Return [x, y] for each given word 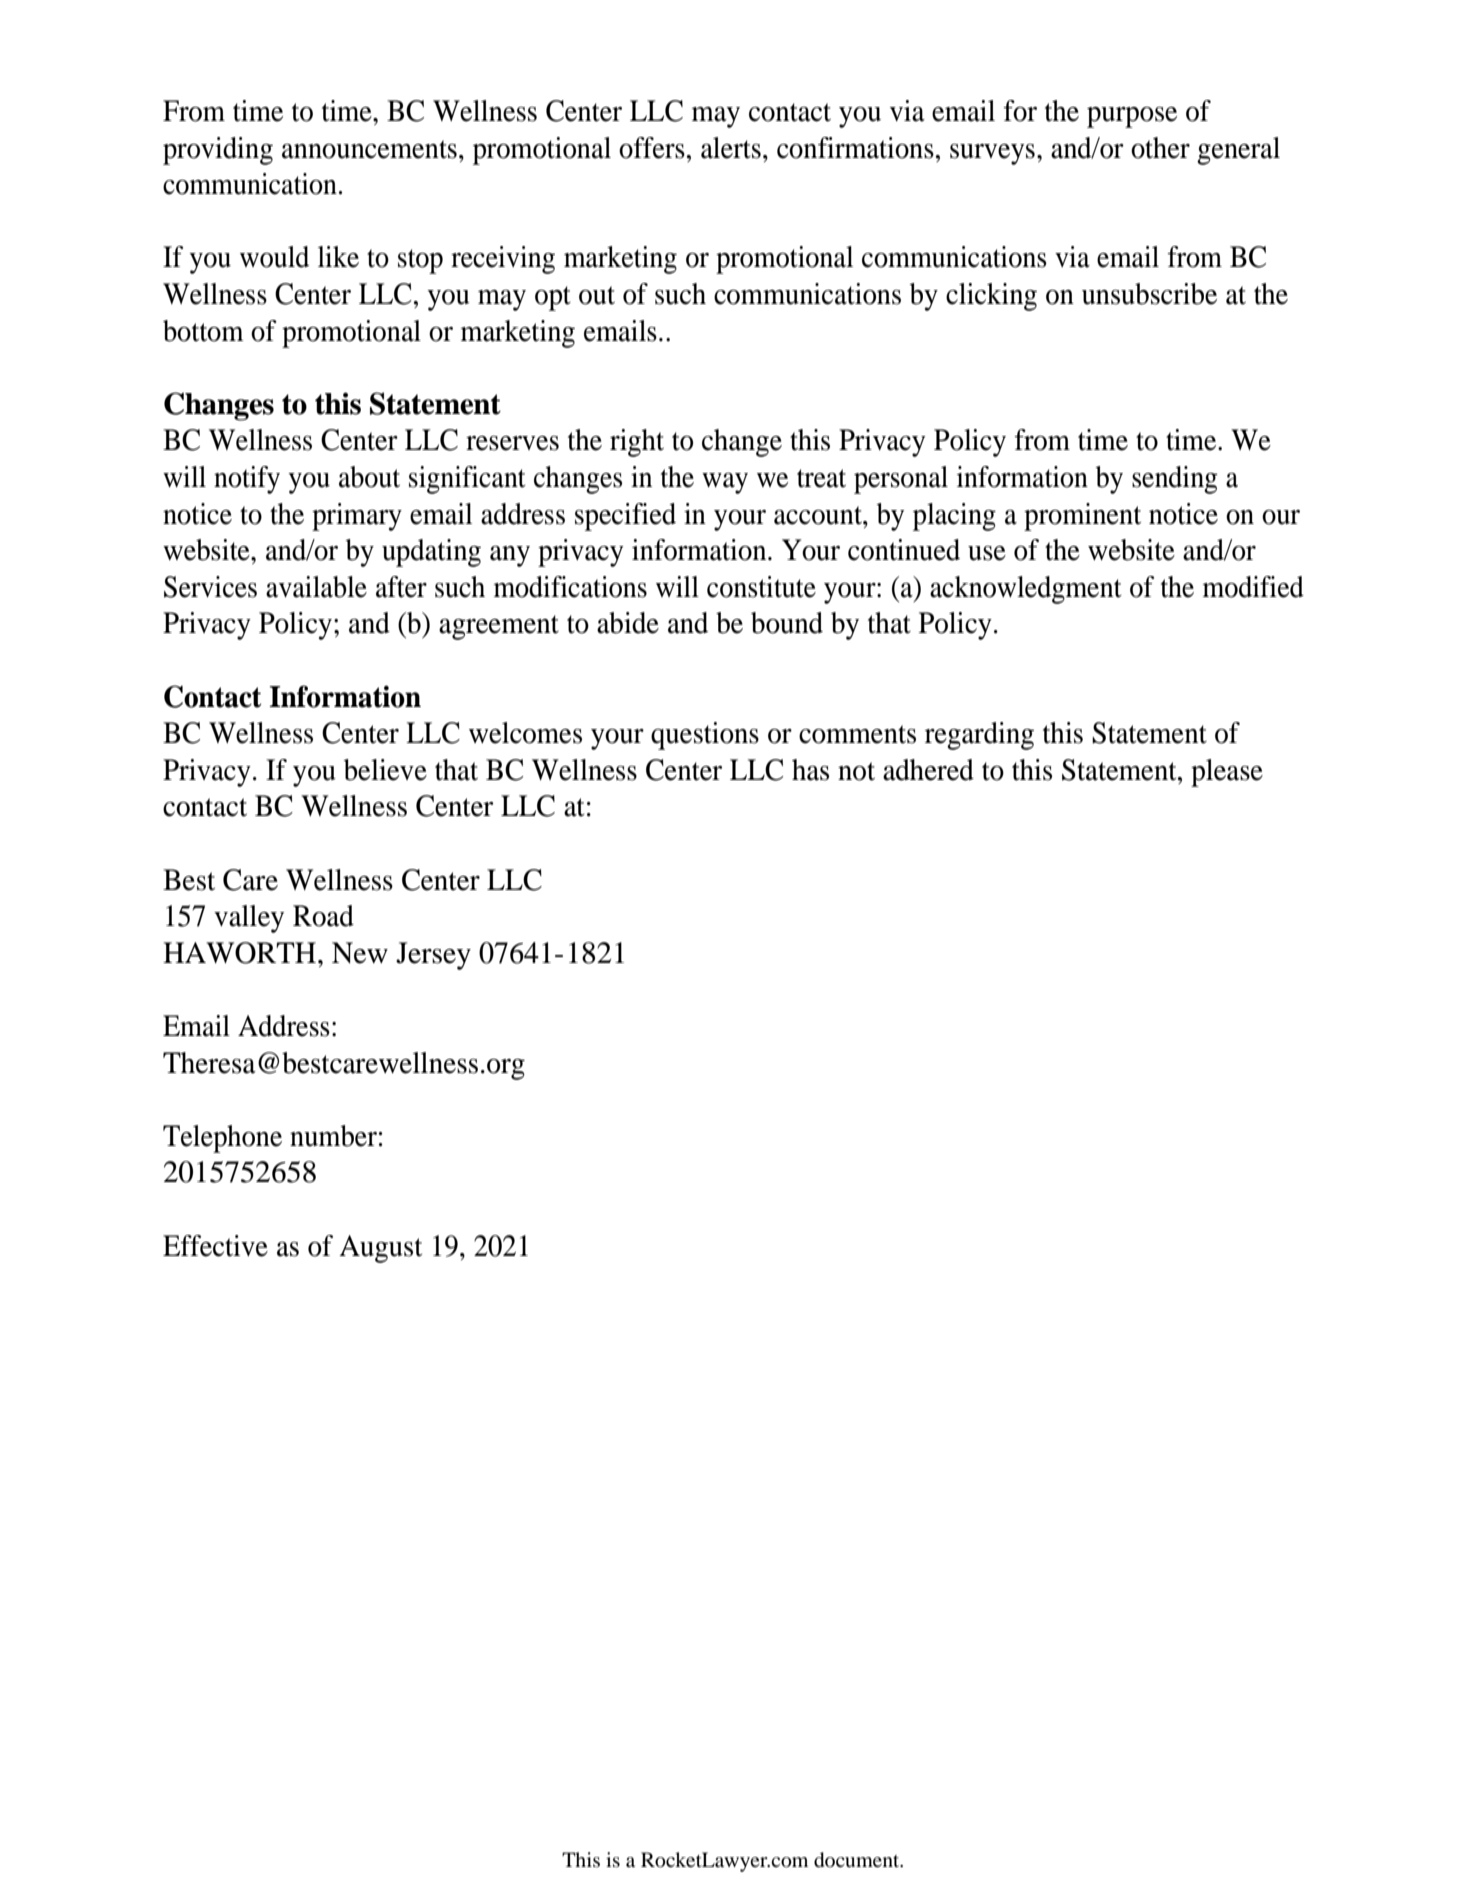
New [360, 953]
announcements [369, 149]
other [1160, 148]
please [1227, 773]
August [380, 1249]
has [810, 770]
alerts [731, 148]
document [858, 1860]
